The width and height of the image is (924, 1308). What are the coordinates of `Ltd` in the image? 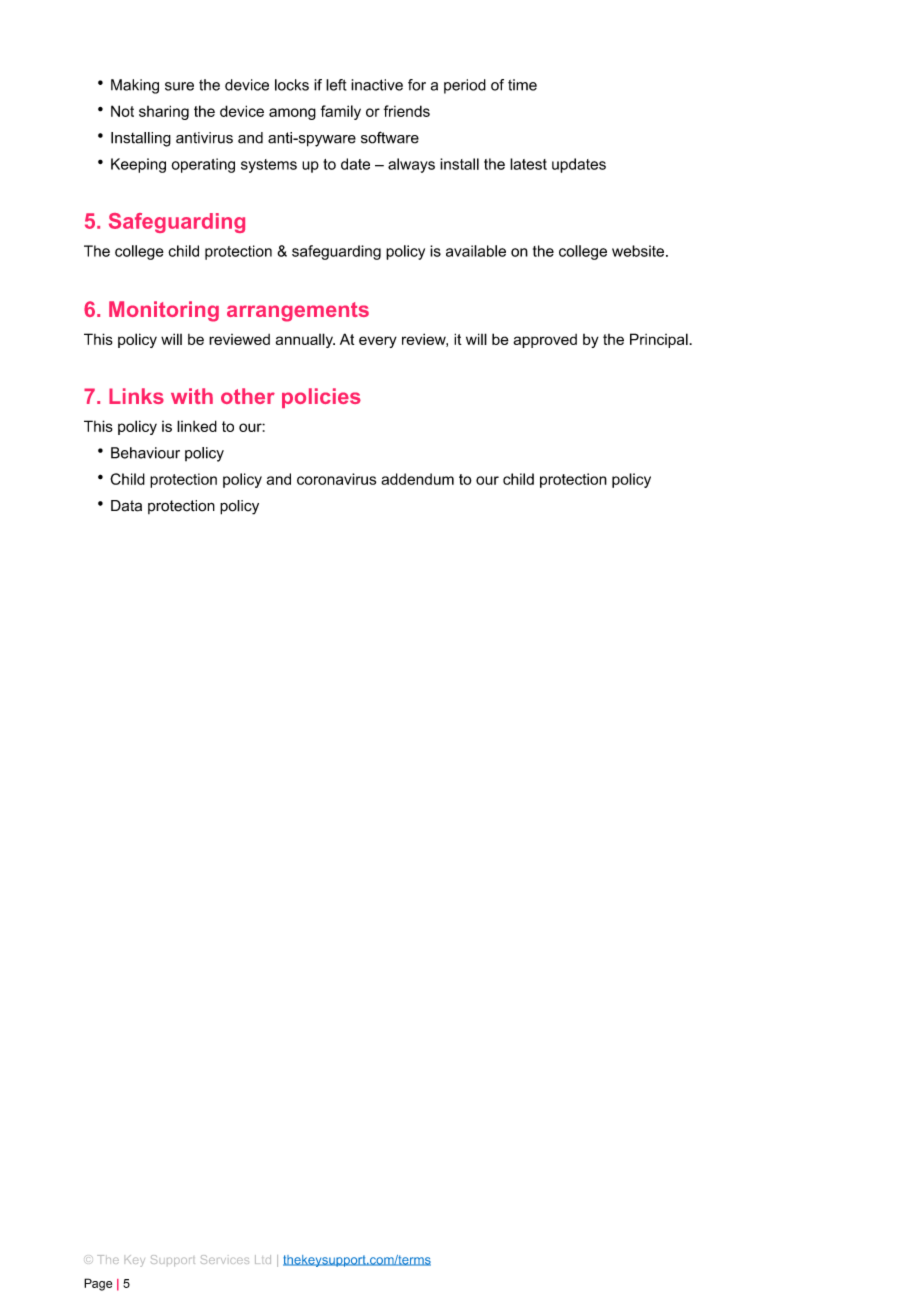 It's located at (263, 1259).
